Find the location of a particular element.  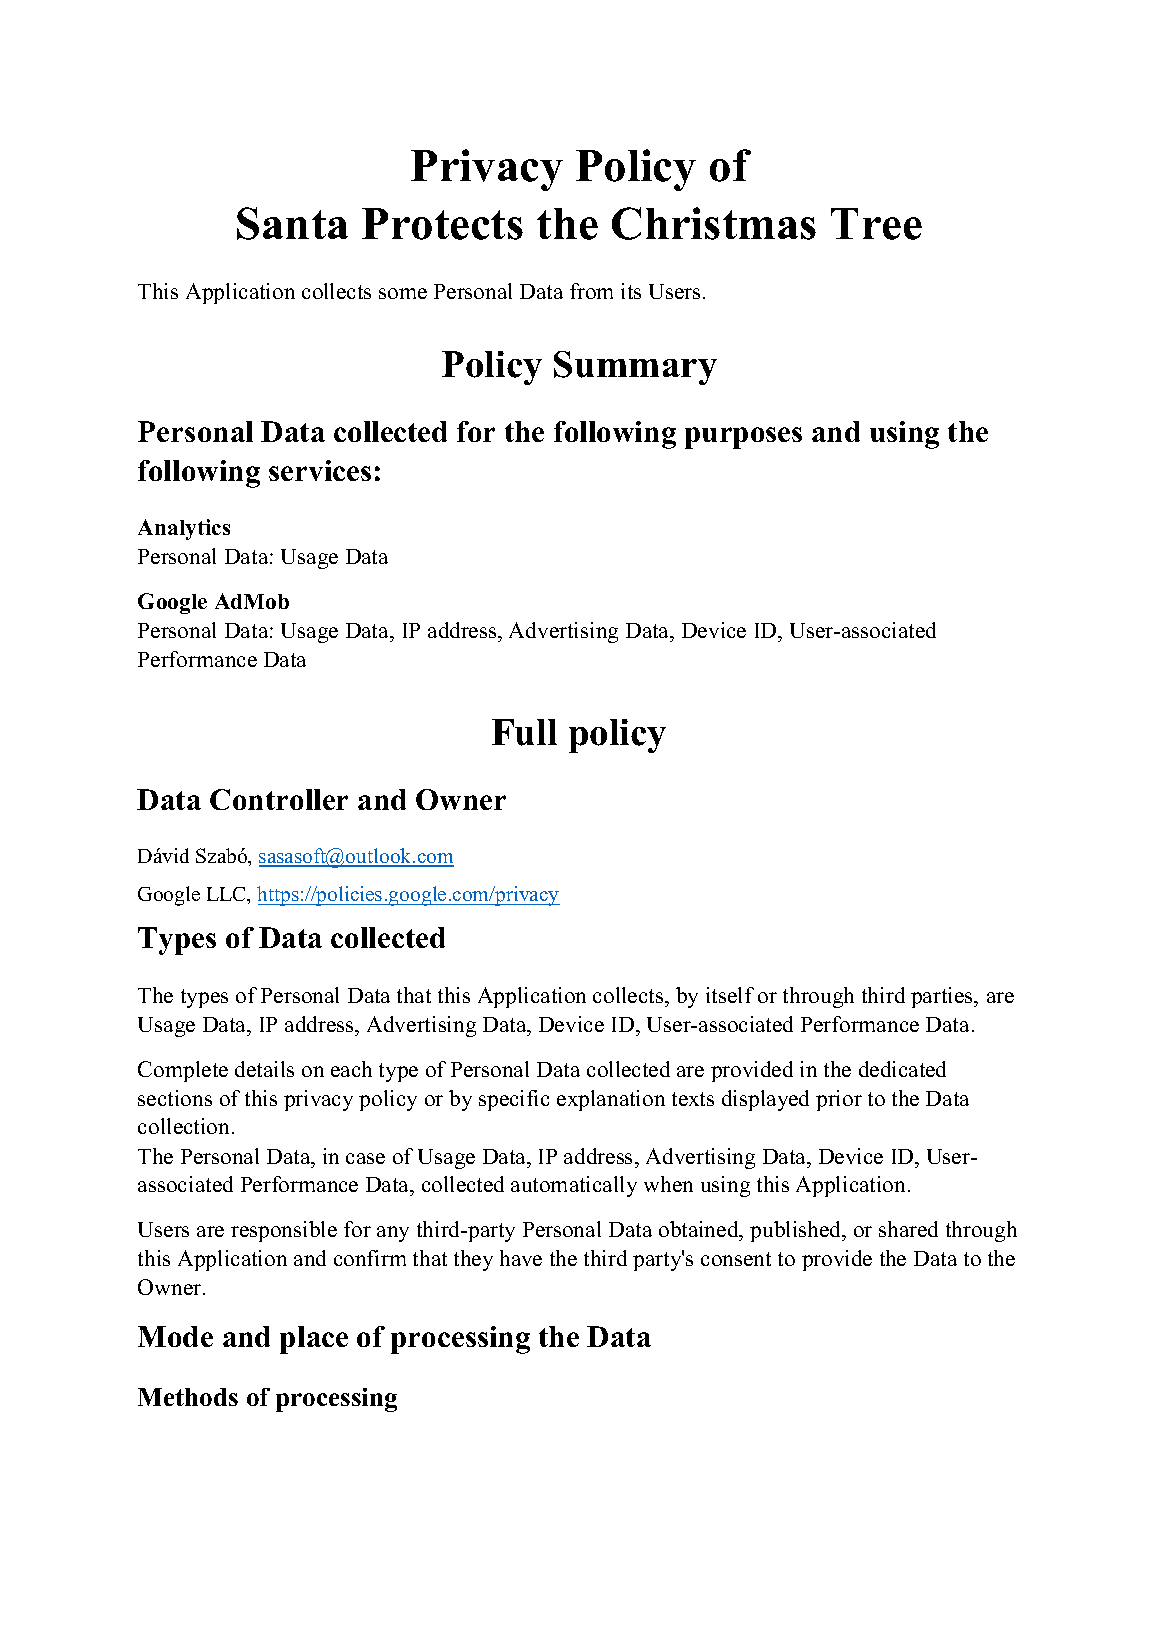

from is located at coordinates (591, 291).
